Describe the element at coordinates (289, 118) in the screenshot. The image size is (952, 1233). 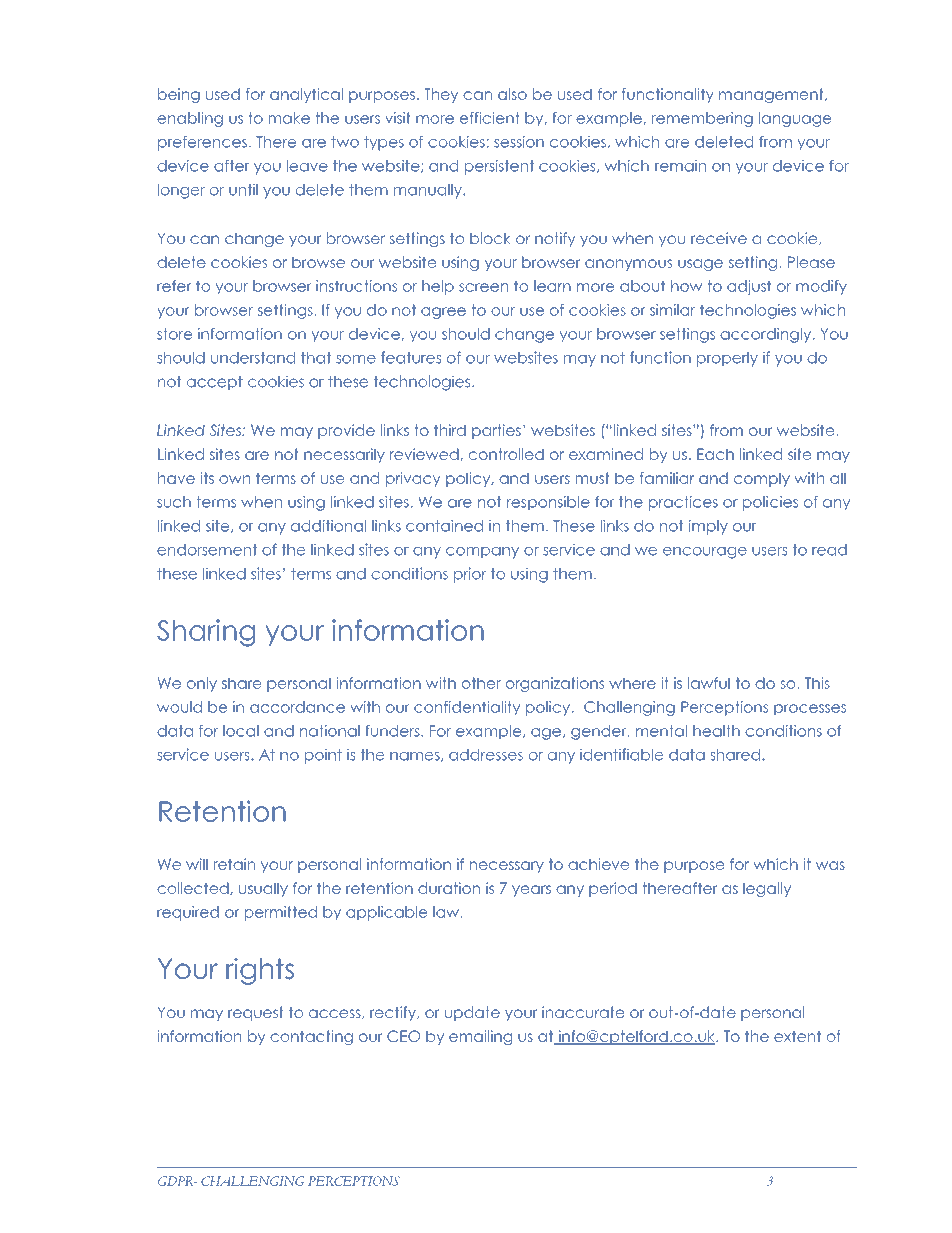
I see `make` at that location.
